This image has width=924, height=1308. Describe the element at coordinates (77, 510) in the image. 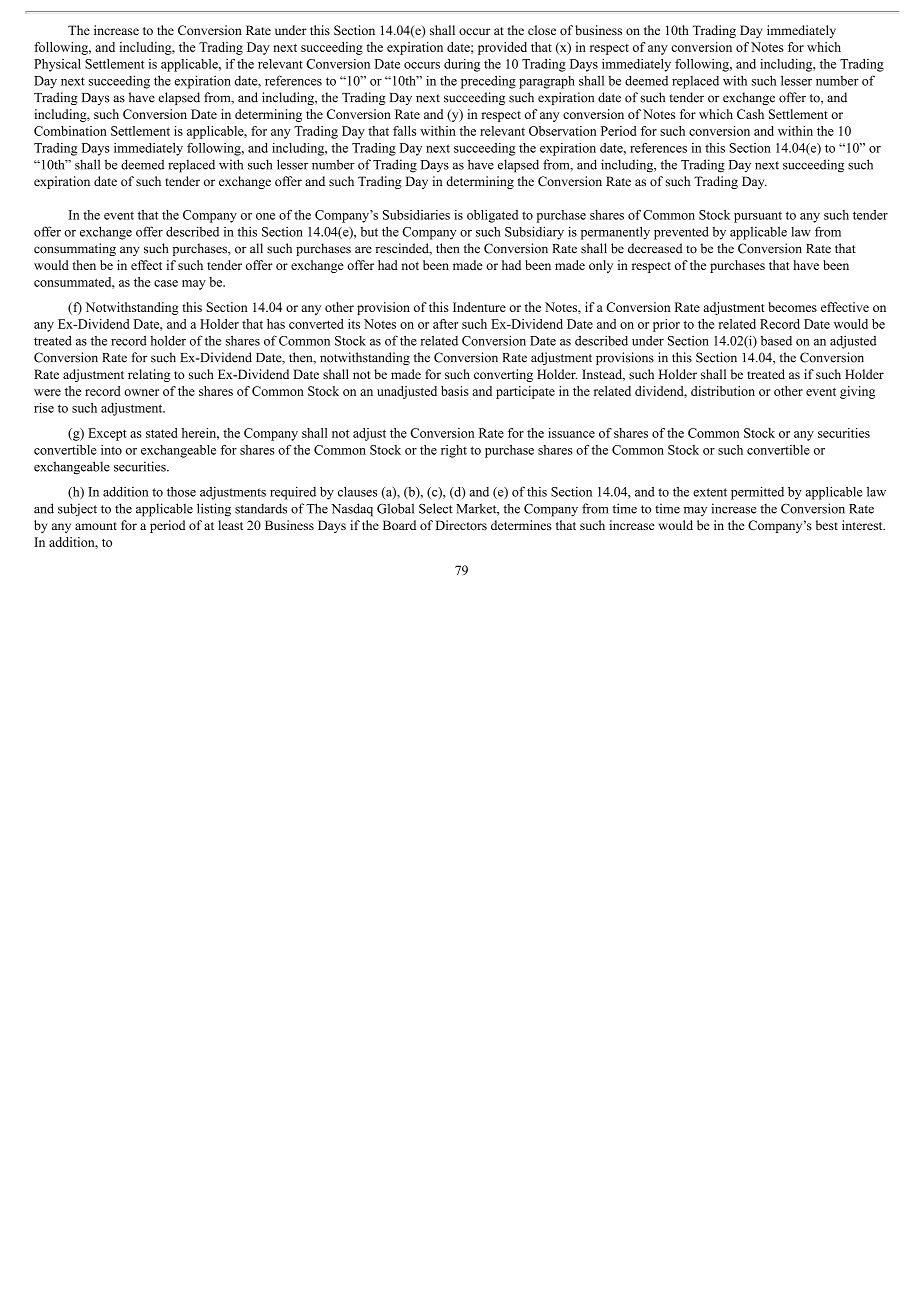

I see `subject` at that location.
